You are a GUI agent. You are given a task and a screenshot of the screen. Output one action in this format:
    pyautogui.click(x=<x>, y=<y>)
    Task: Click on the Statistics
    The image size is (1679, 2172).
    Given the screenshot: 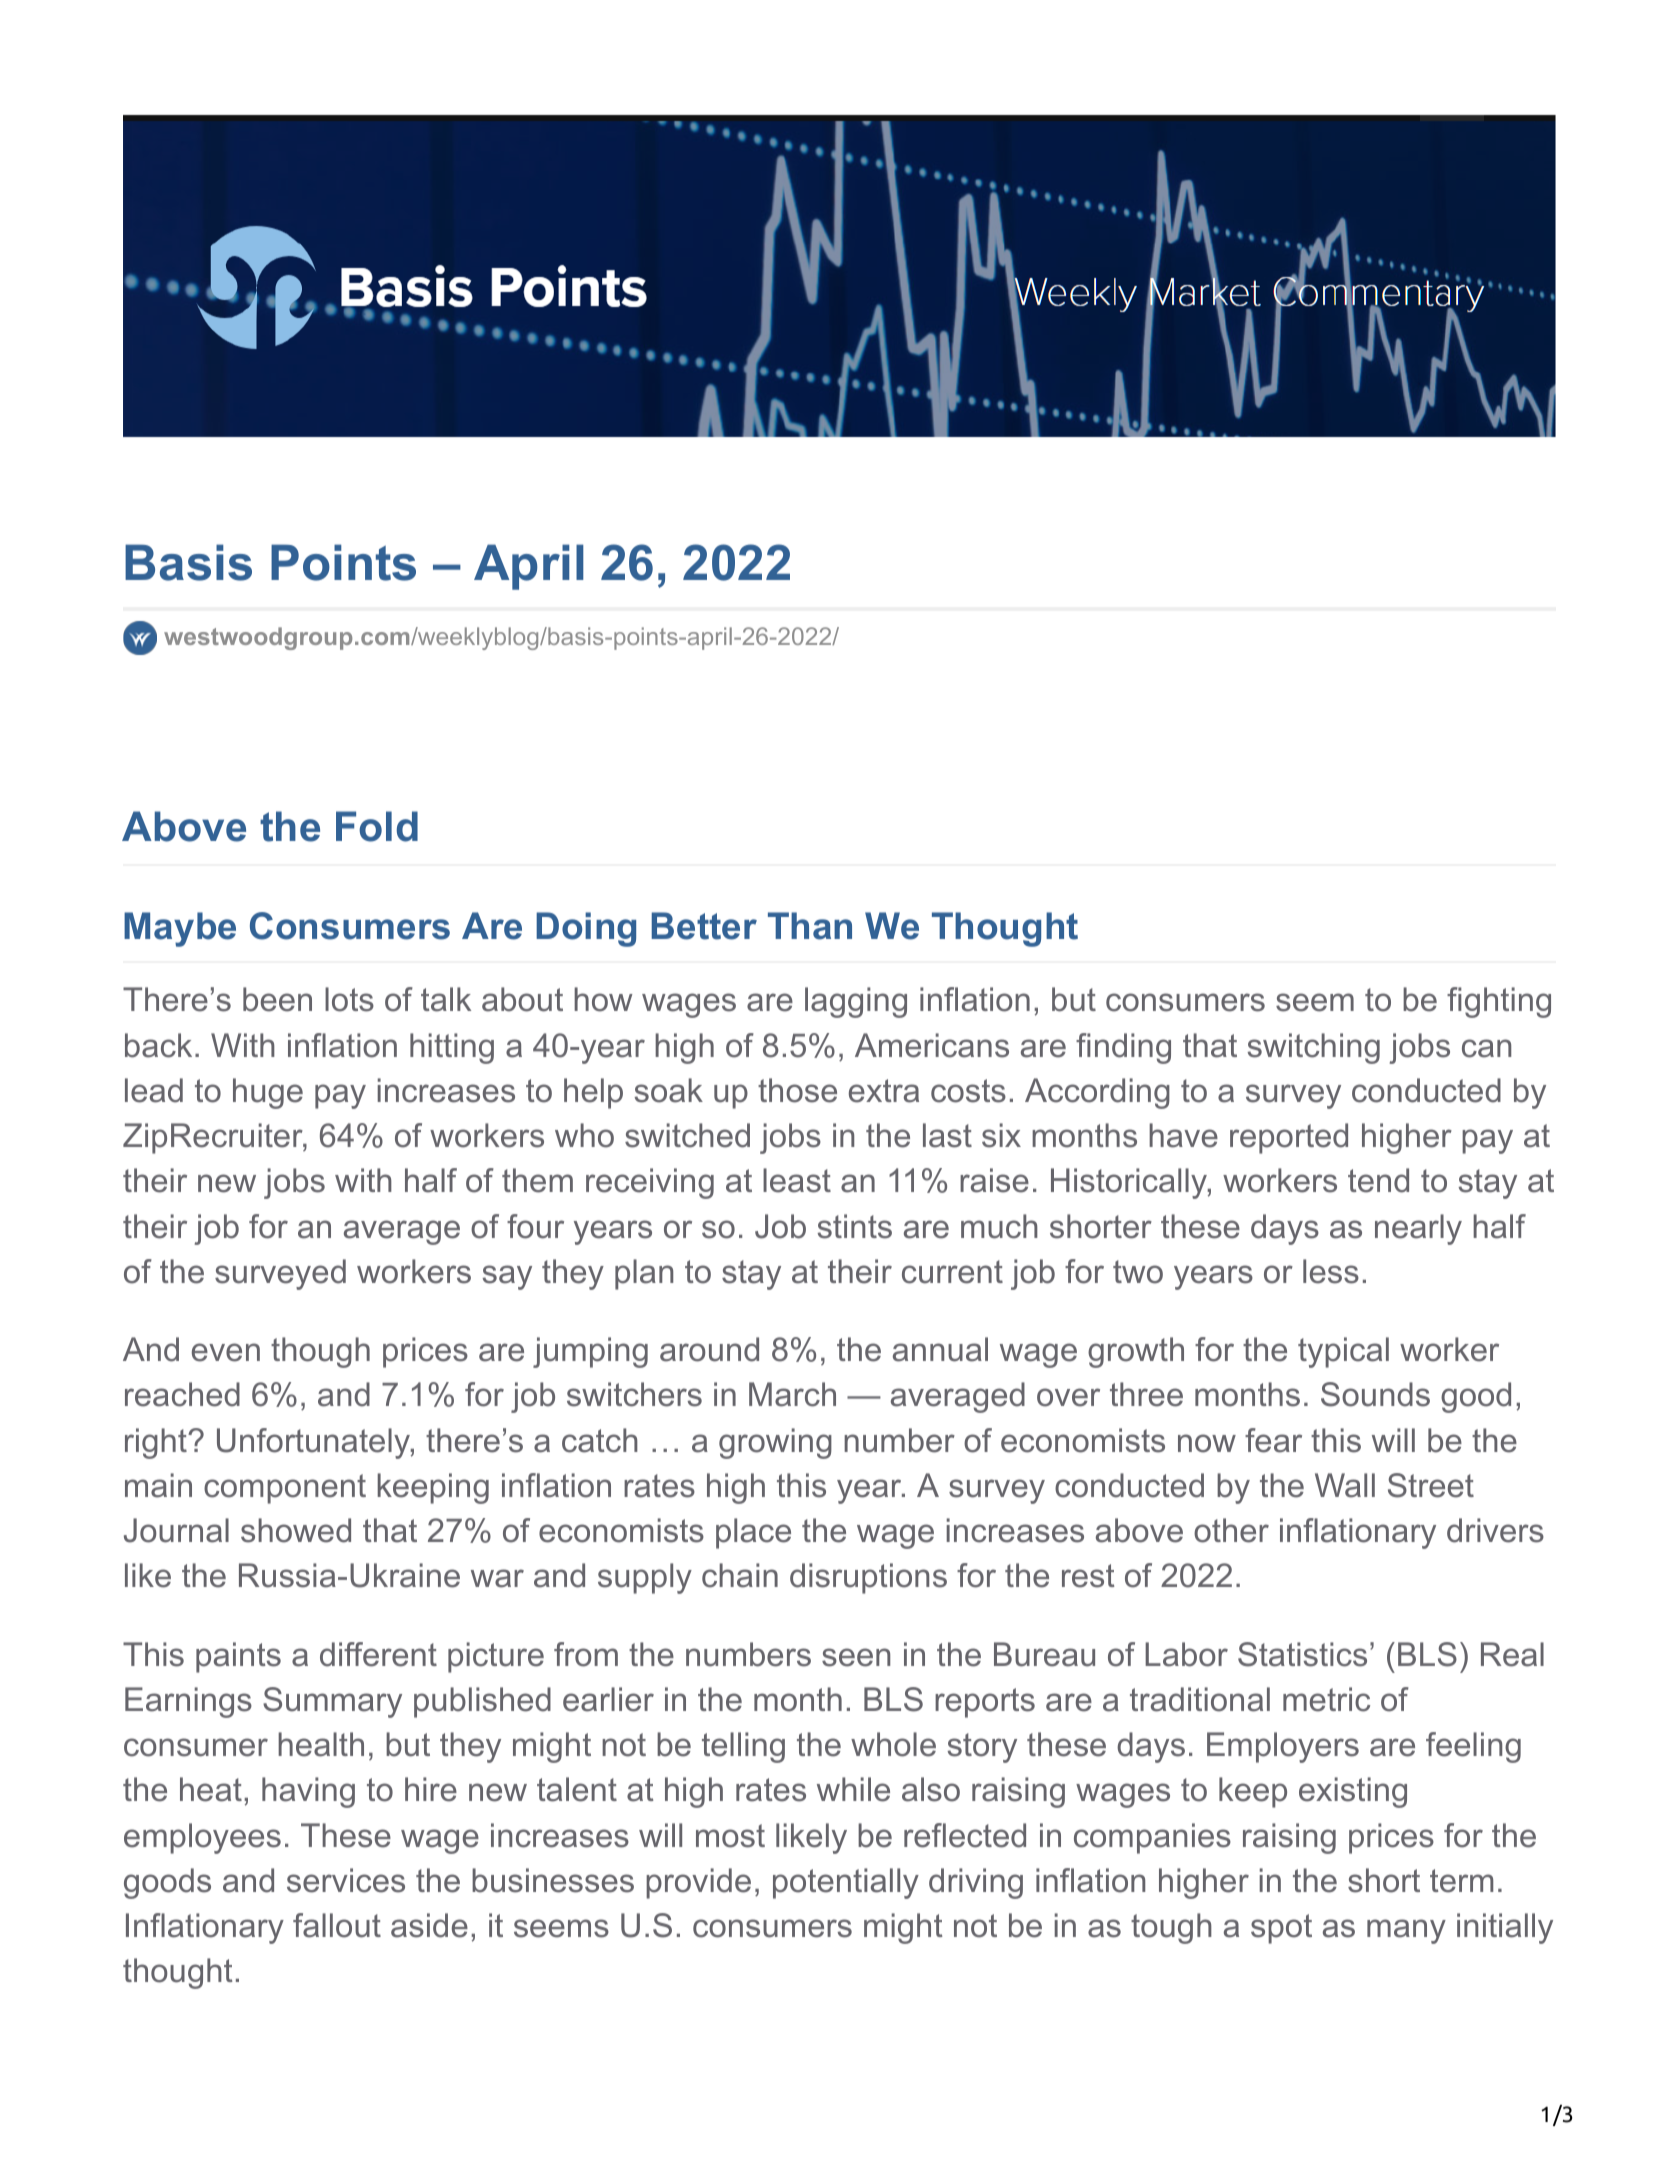 What is the action you would take?
    pyautogui.click(x=1302, y=1654)
